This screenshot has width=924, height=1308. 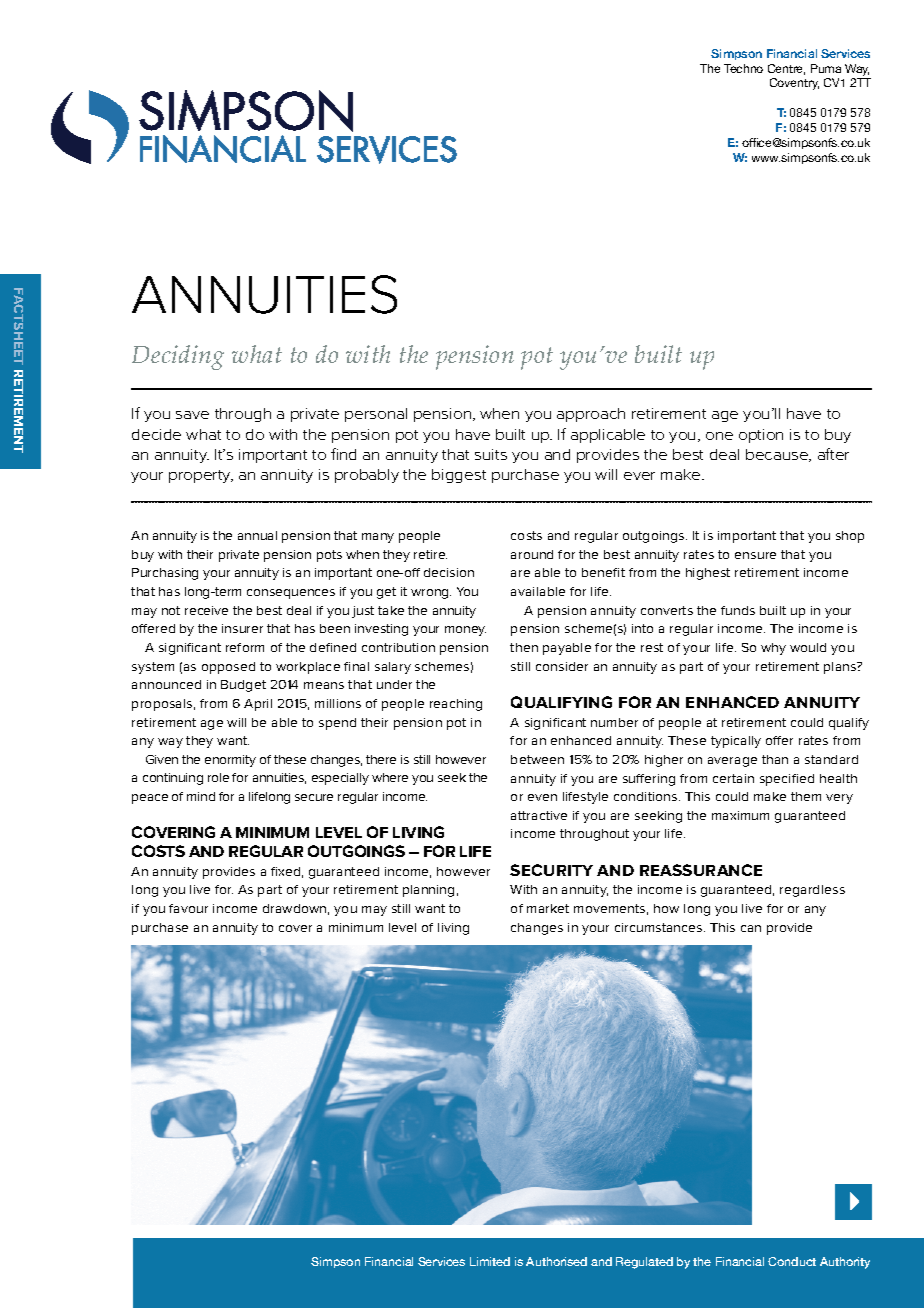 I want to click on Deciding, so click(x=178, y=357).
